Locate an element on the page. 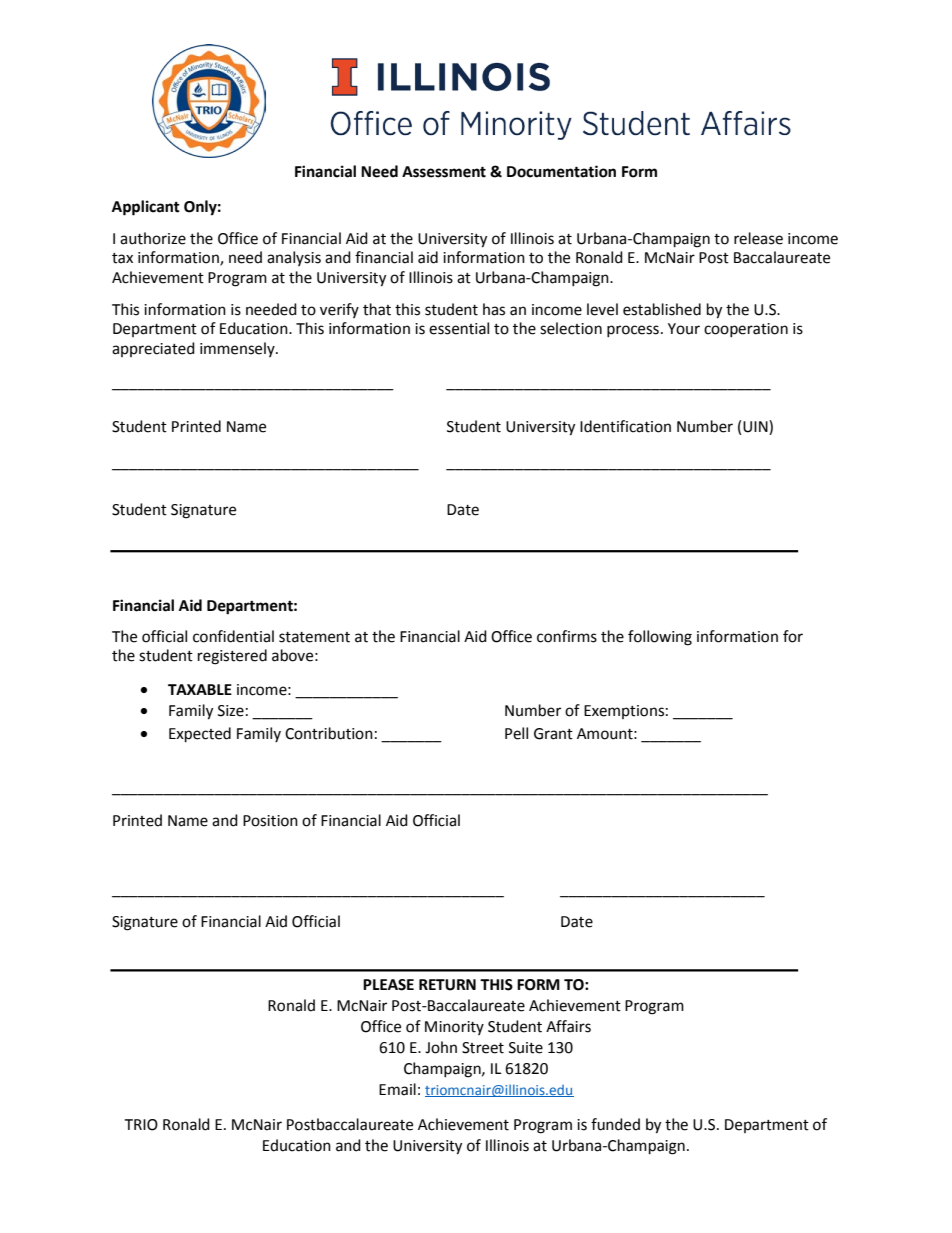 The width and height of the page is (952, 1233). Assessment is located at coordinates (444, 172).
